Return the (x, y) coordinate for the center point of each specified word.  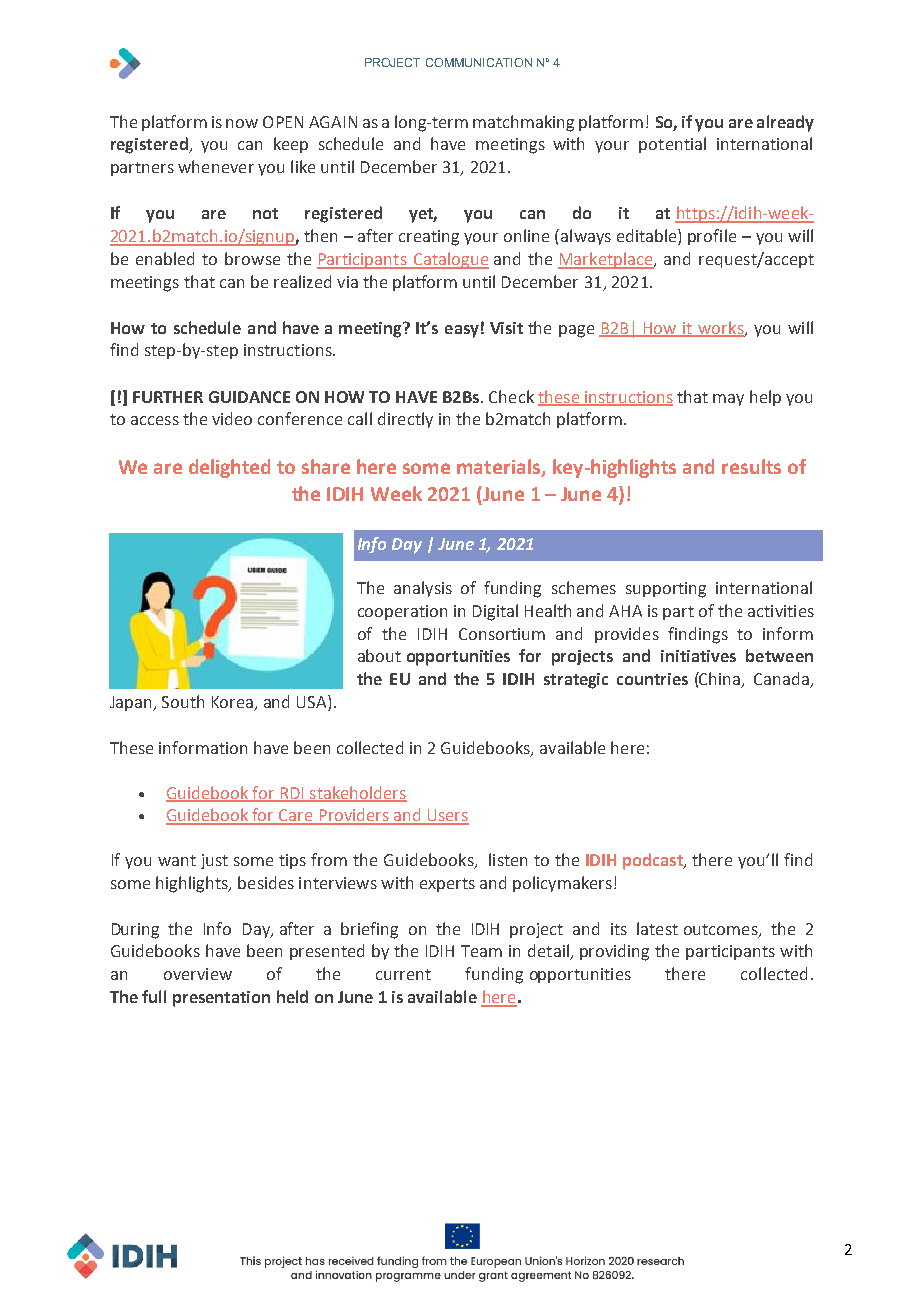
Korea (234, 703)
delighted (229, 468)
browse (252, 258)
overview (198, 974)
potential (672, 145)
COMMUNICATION (479, 62)
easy (462, 331)
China (720, 680)
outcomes (722, 930)
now (242, 123)
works (721, 328)
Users (447, 816)
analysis (423, 589)
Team (481, 951)
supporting (666, 590)
